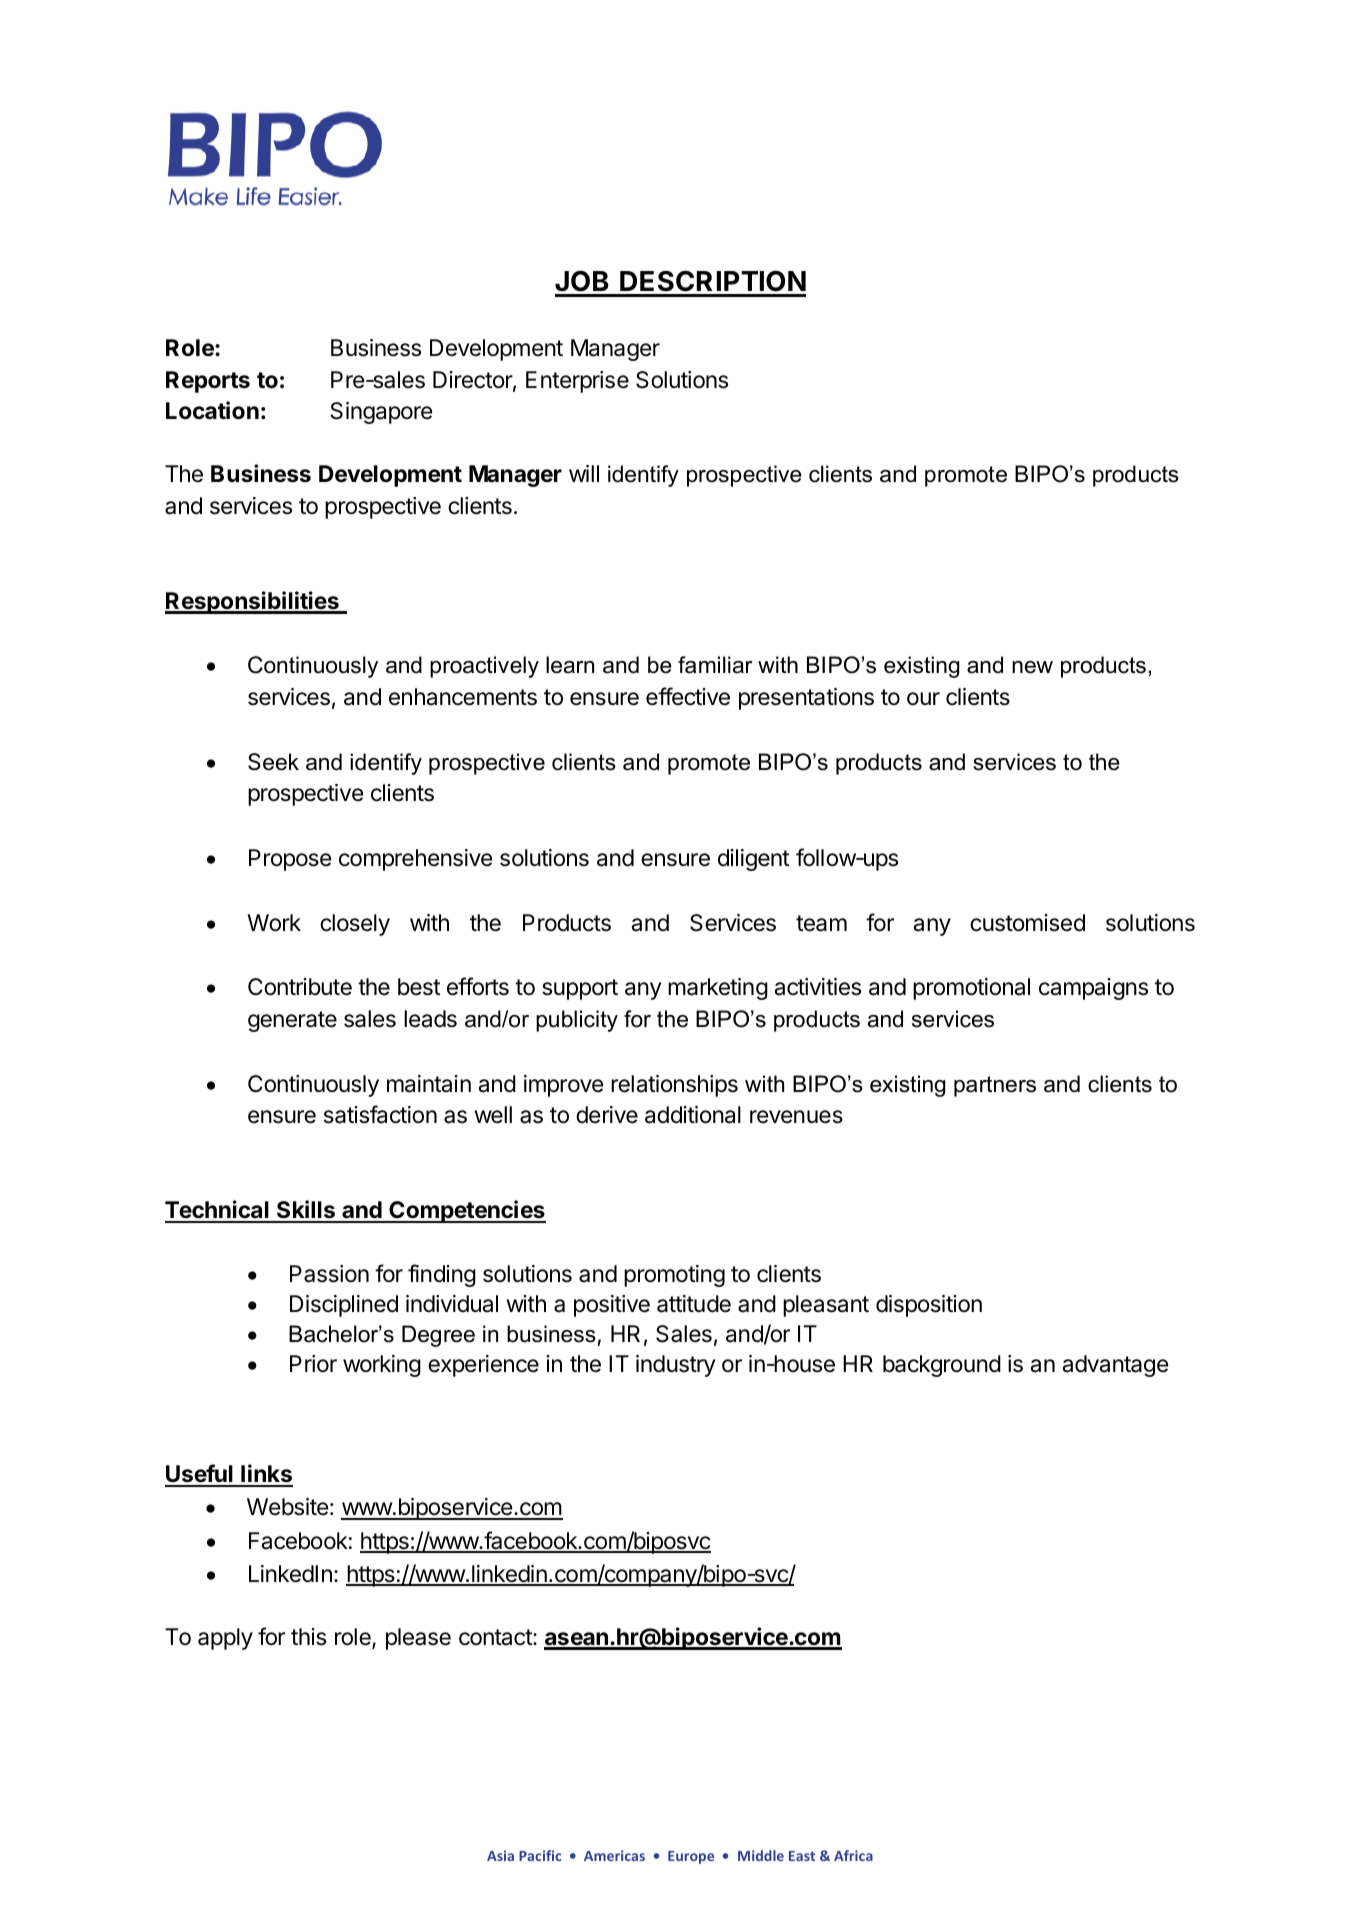 This document has height=1926, width=1361. Describe the element at coordinates (1027, 923) in the document. I see `customised` at that location.
